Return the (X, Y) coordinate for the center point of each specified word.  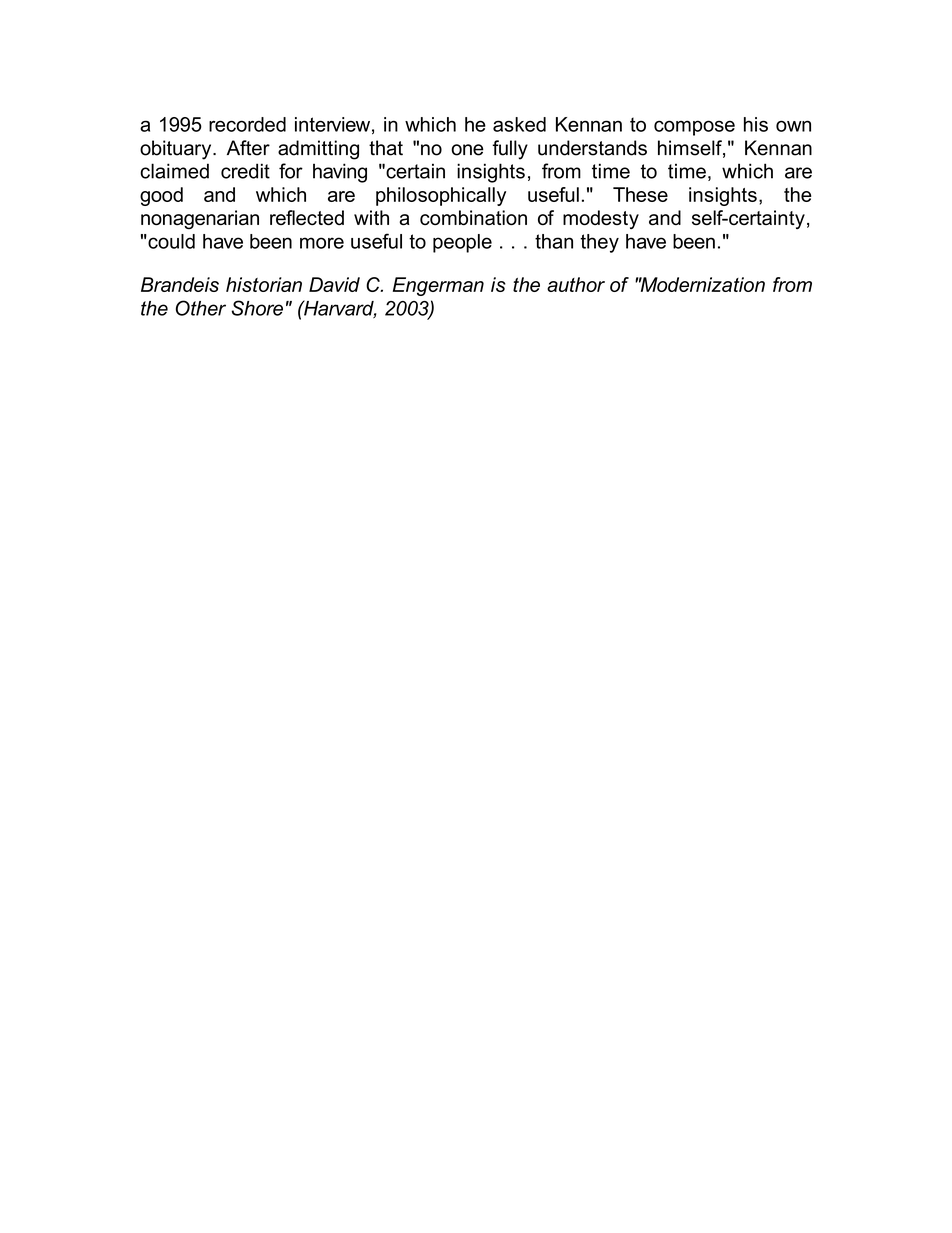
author (576, 284)
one (467, 150)
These (640, 194)
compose (694, 128)
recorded (247, 124)
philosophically (441, 196)
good (161, 196)
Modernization (702, 284)
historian (264, 284)
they (599, 243)
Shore (257, 308)
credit (245, 171)
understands (592, 148)
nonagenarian (200, 219)
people (462, 243)
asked (519, 124)
